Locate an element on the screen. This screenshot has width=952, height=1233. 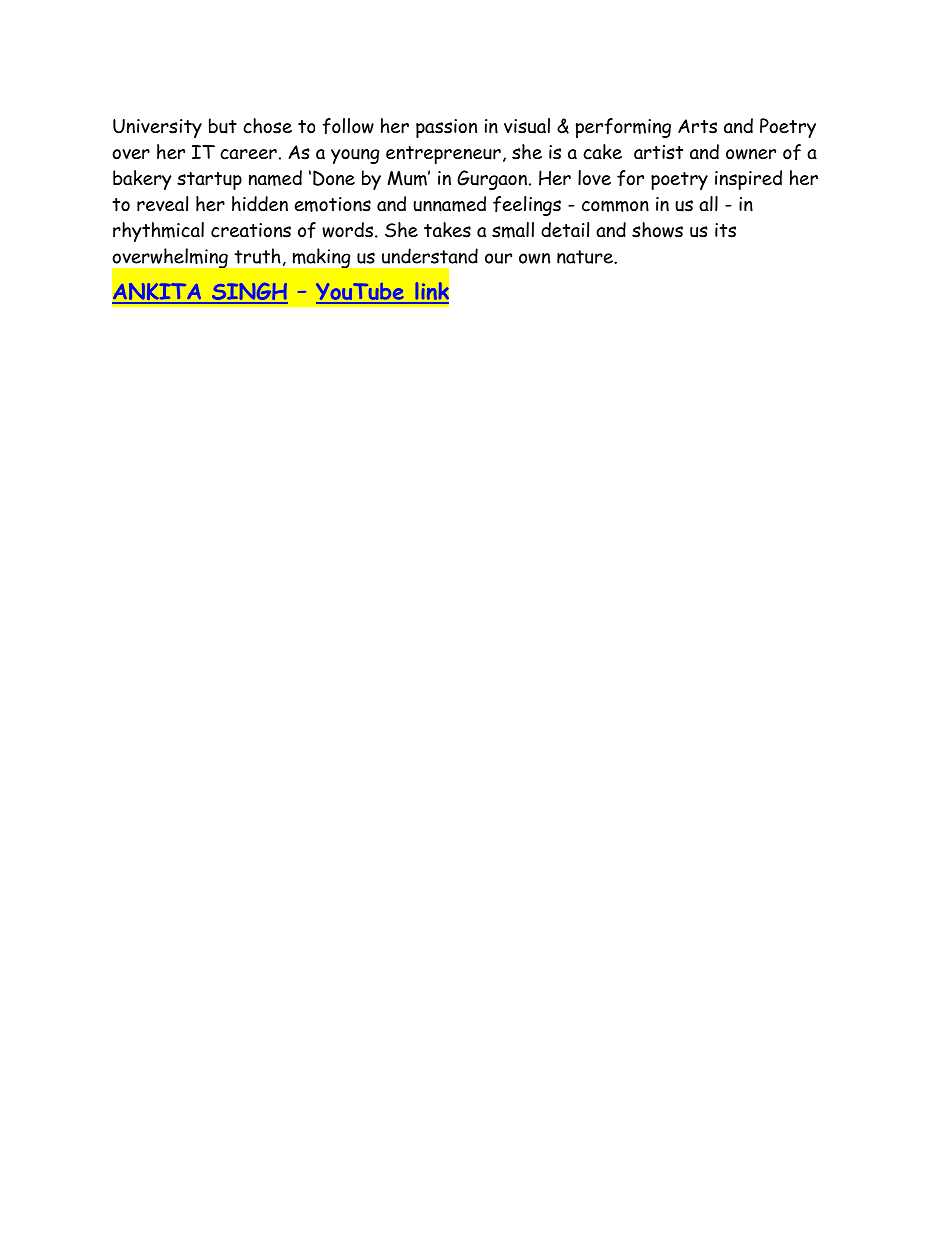
Arts is located at coordinates (697, 126).
